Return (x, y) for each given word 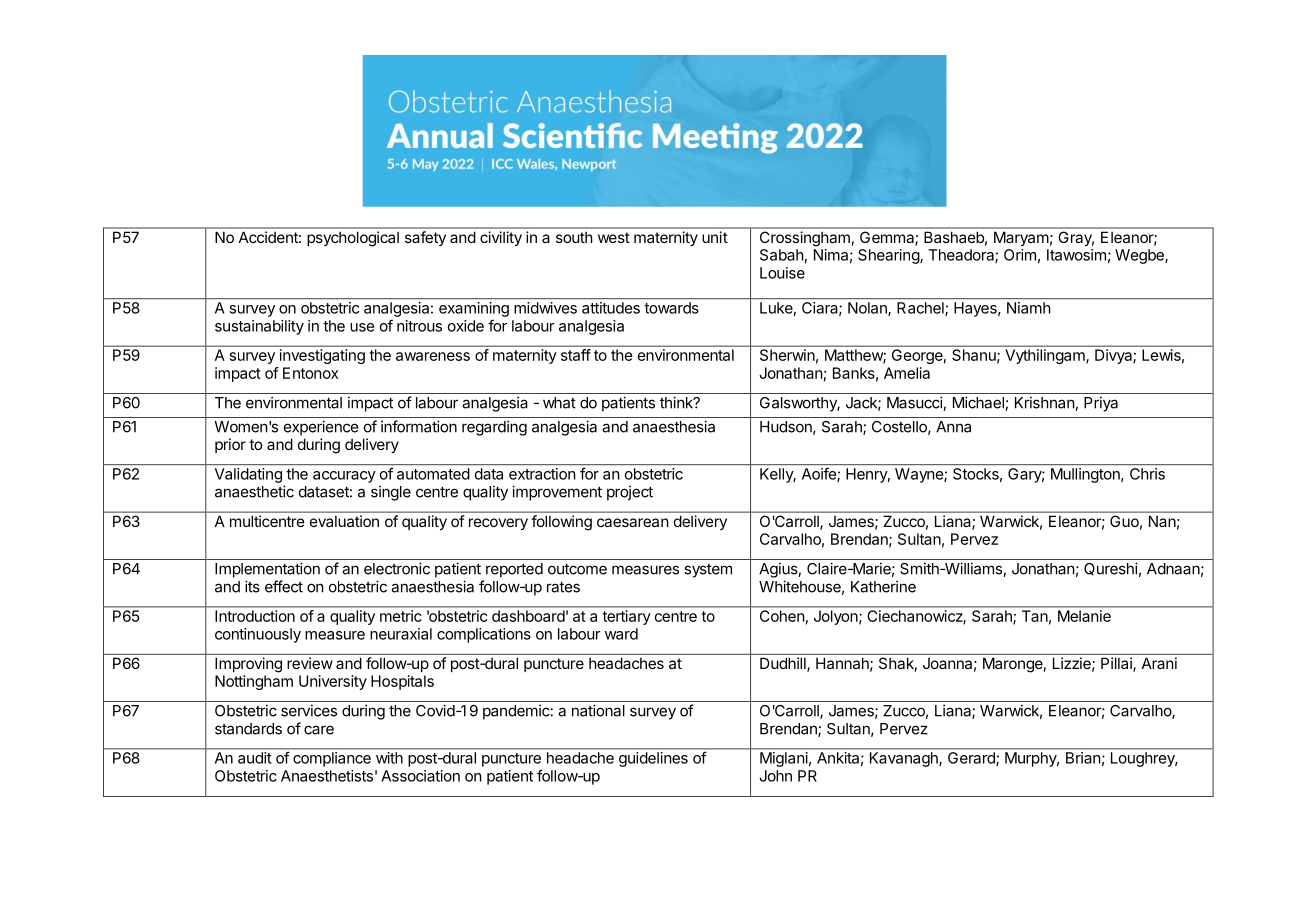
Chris (1147, 474)
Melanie (1084, 616)
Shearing (889, 256)
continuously (258, 635)
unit (715, 237)
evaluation (344, 521)
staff (576, 355)
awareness (433, 356)
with (389, 758)
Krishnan (1045, 403)
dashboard (528, 616)
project (630, 493)
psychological (353, 238)
